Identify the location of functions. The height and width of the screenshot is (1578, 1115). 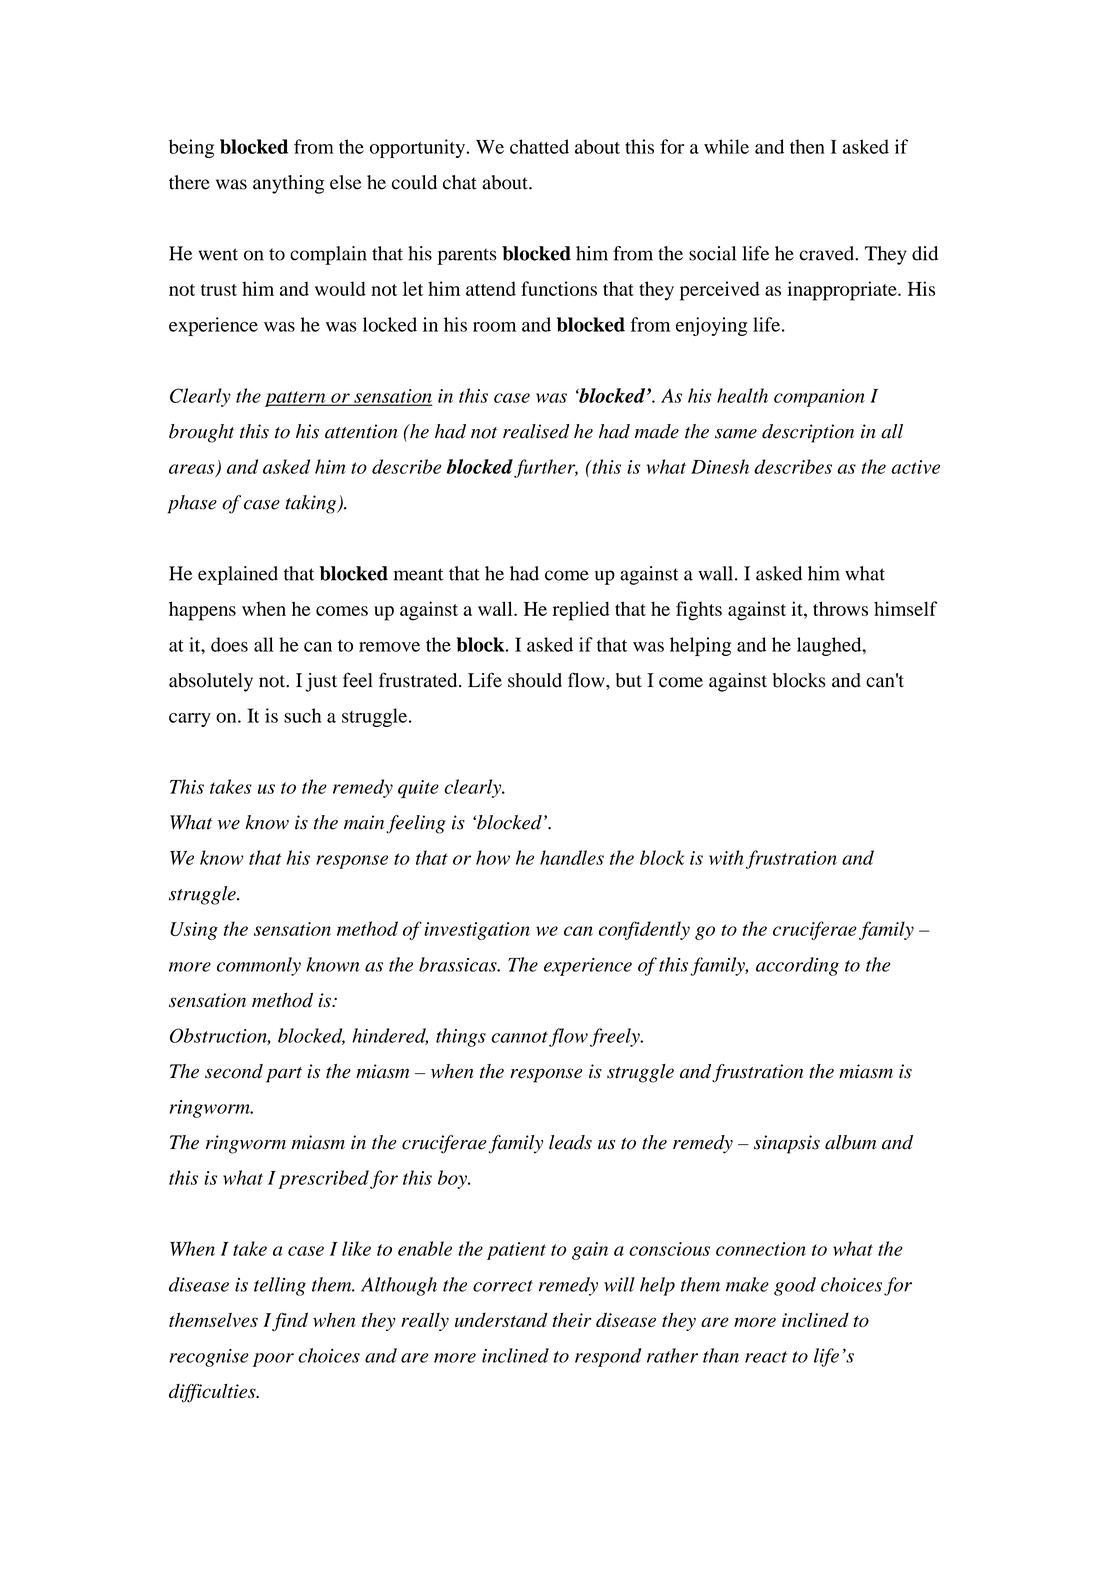
(559, 288).
